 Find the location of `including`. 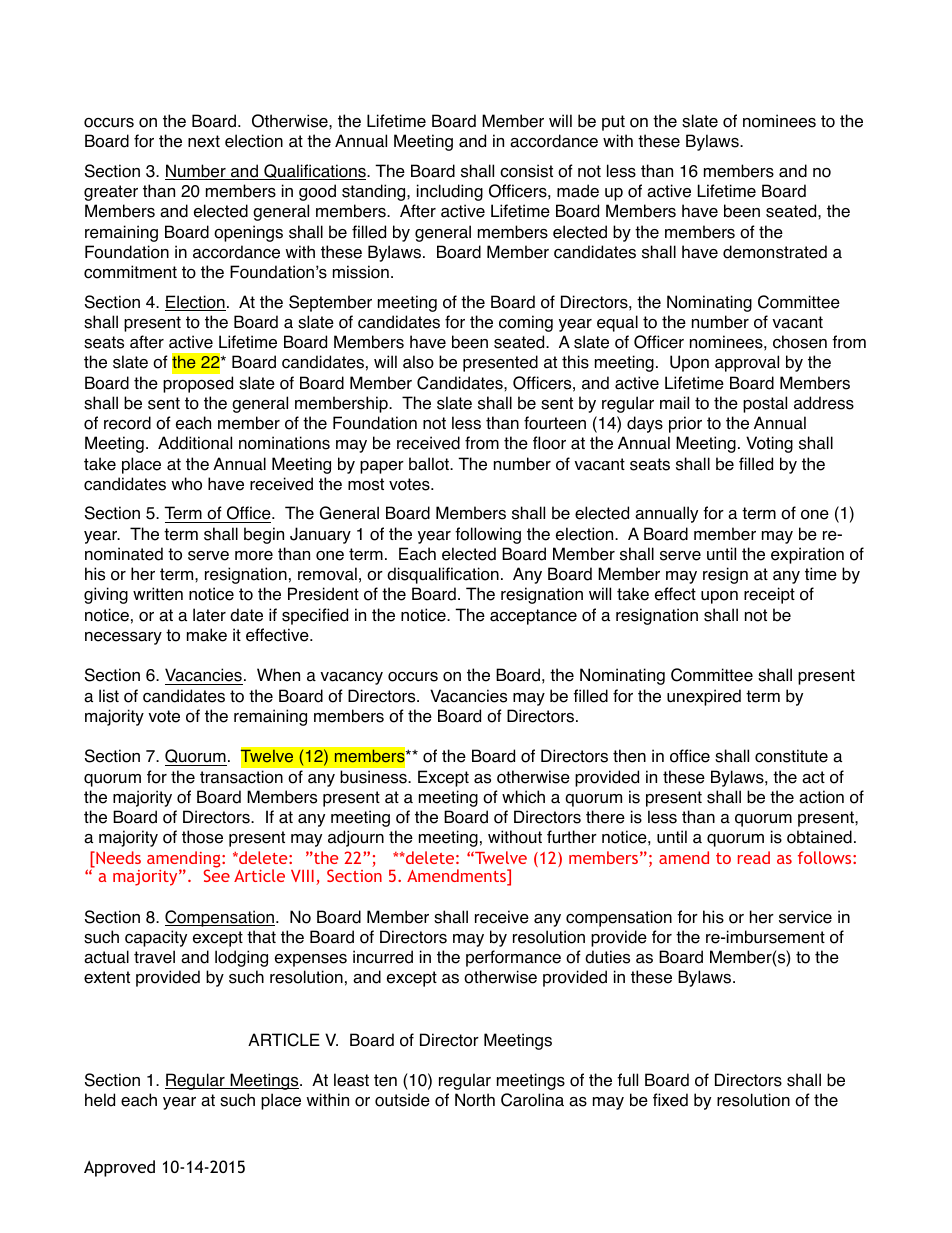

including is located at coordinates (450, 192).
